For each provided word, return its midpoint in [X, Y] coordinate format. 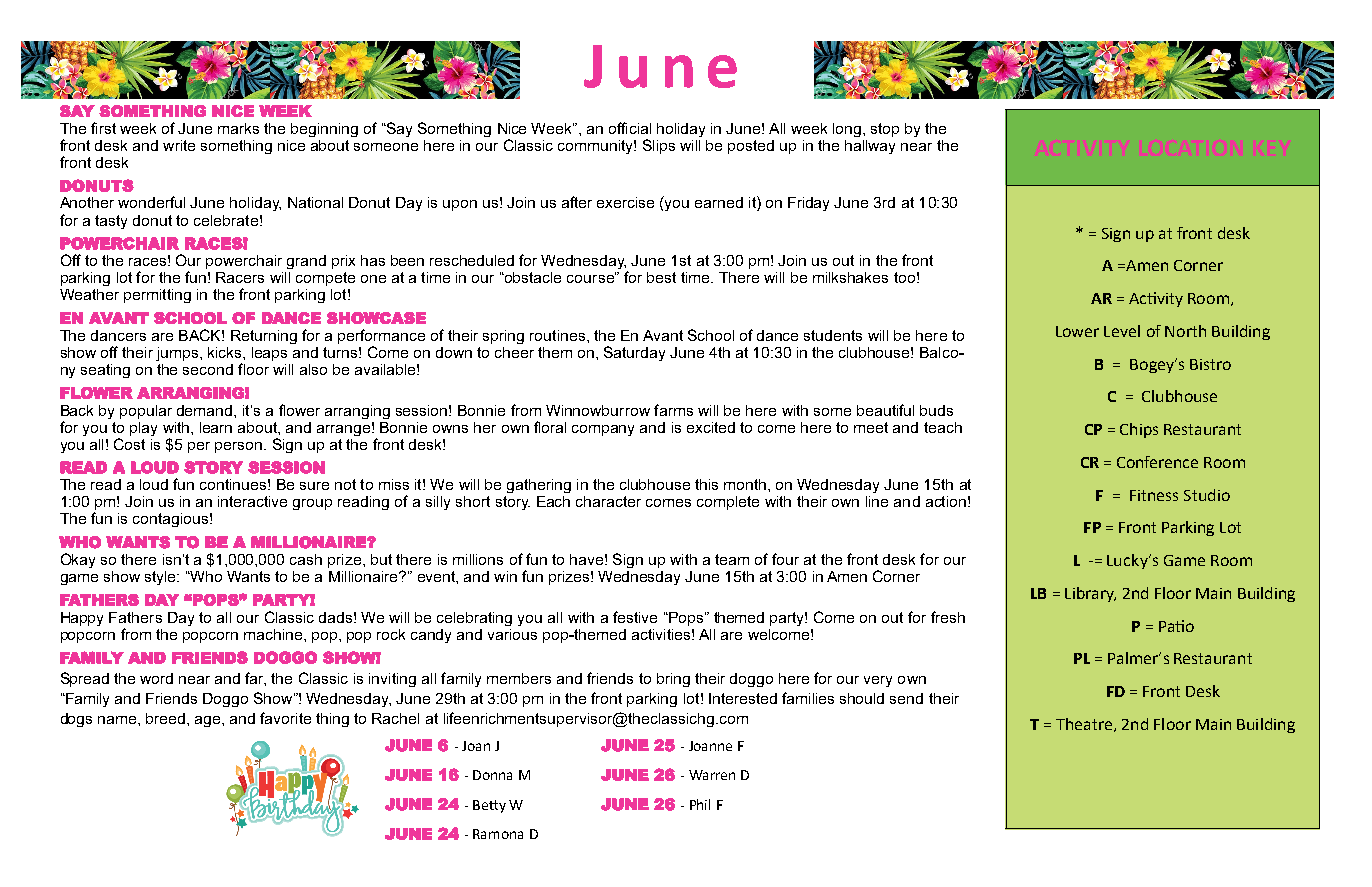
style [161, 578]
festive [635, 617]
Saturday [634, 353]
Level [1122, 331]
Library [1090, 594]
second [208, 369]
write [179, 145]
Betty [489, 806]
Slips [659, 146]
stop [885, 130]
